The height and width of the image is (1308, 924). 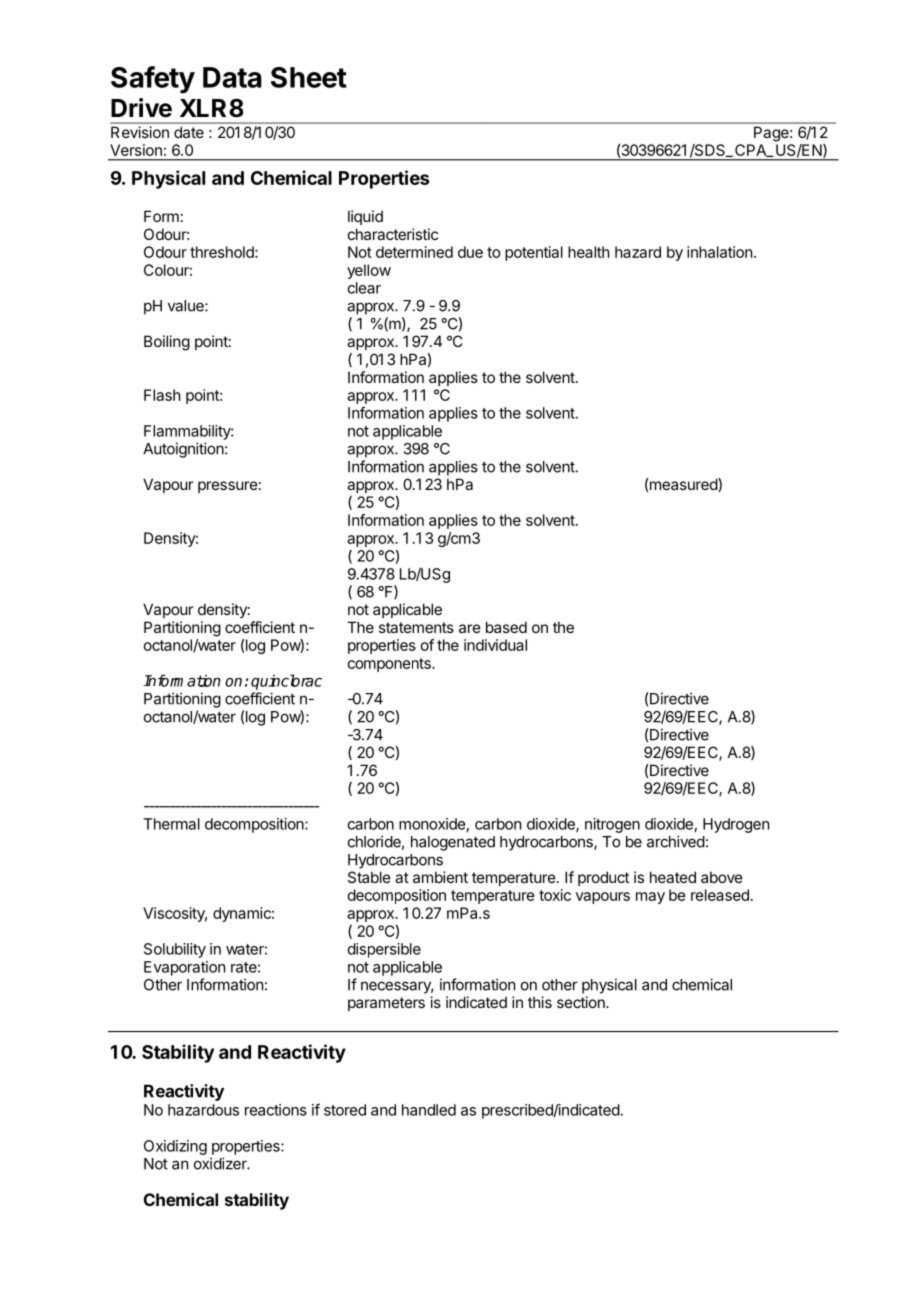 What do you see at coordinates (719, 252) in the image?
I see `inhalation` at bounding box center [719, 252].
